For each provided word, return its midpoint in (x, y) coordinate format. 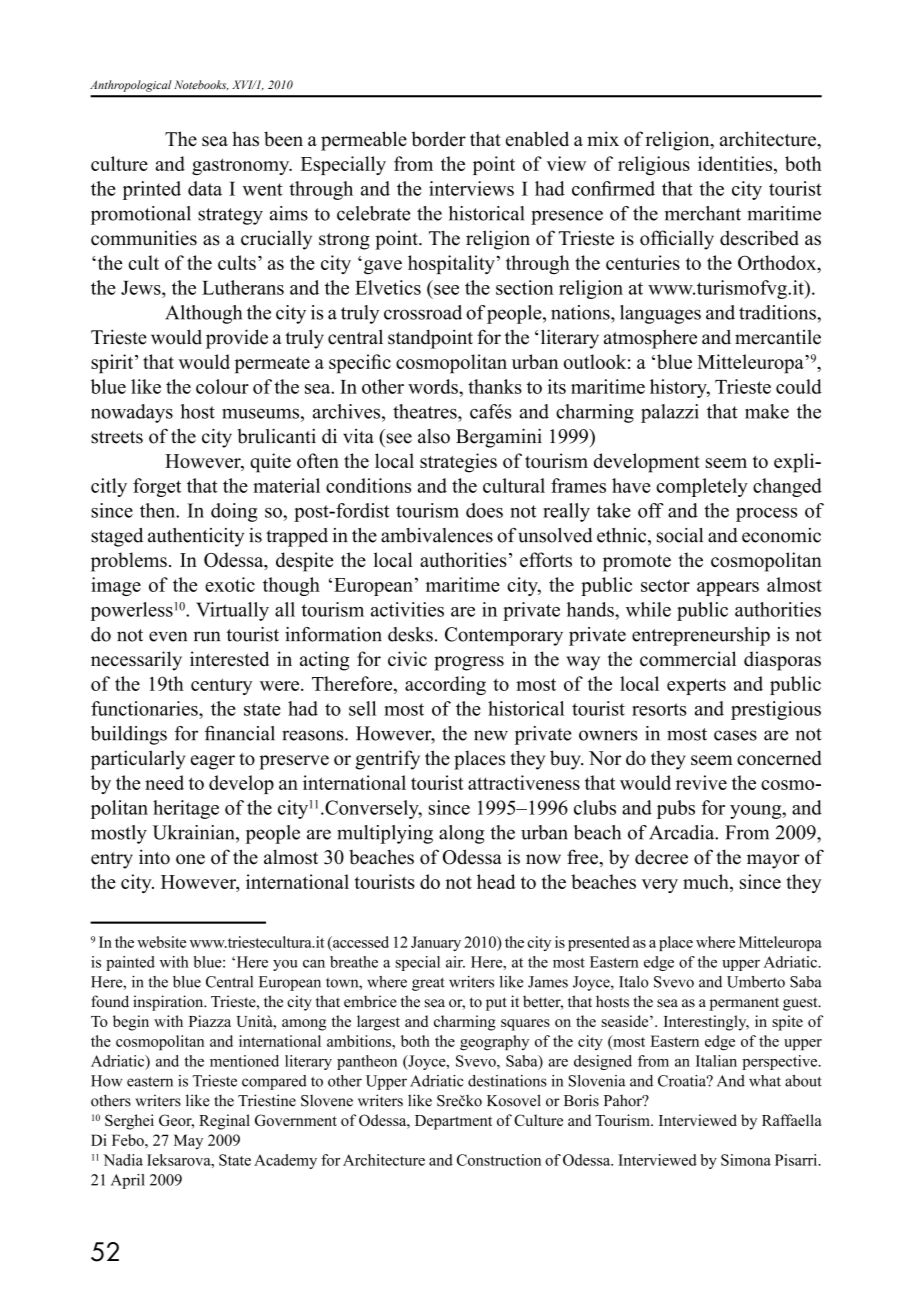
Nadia (123, 1160)
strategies (458, 463)
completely (702, 487)
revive (701, 782)
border (438, 139)
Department (453, 1122)
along (461, 834)
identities (736, 163)
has (245, 139)
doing (234, 512)
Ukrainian (195, 832)
